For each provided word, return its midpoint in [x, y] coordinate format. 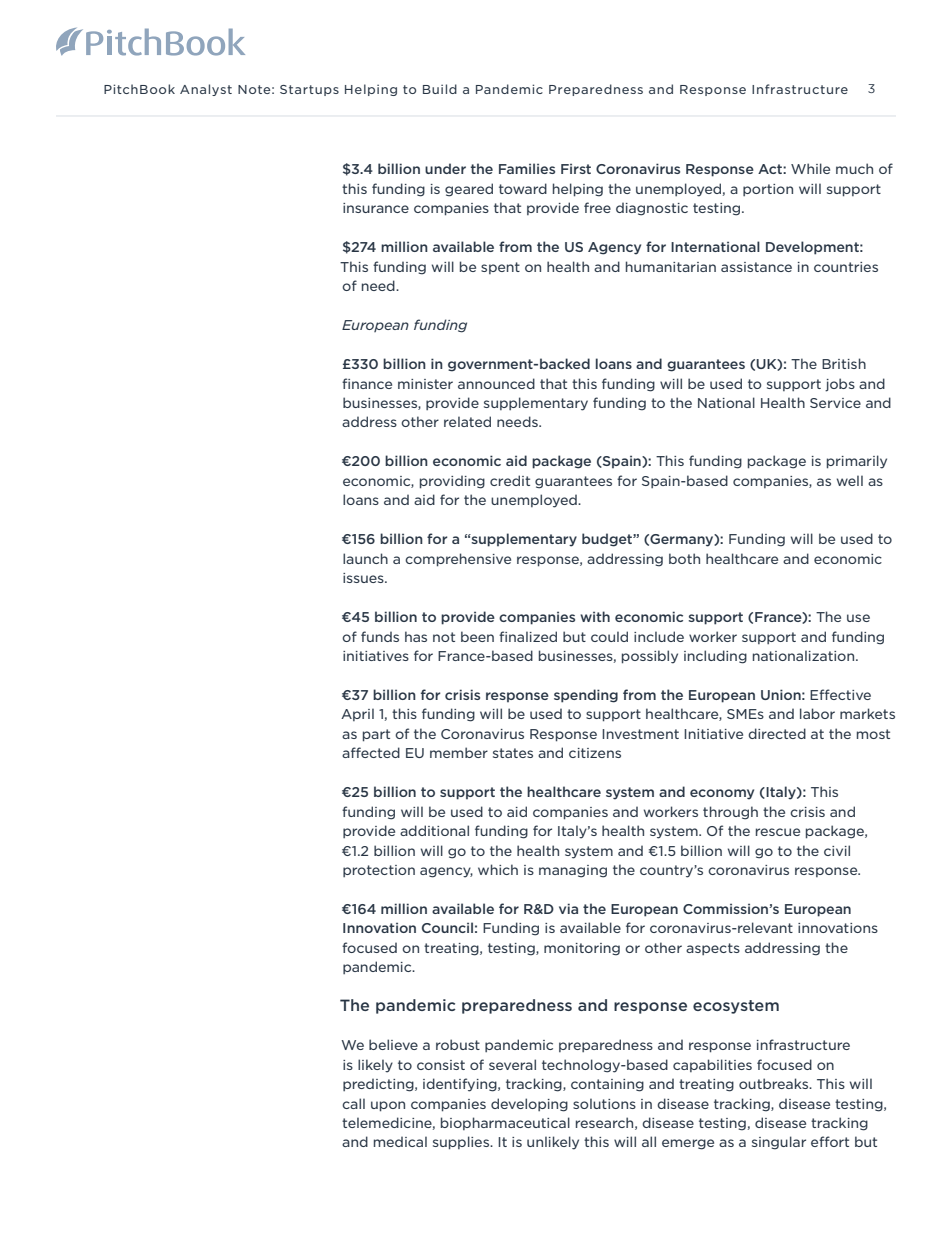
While [810, 168]
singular [779, 1143]
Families [527, 168]
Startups [309, 90]
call [353, 1103]
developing [529, 1105]
